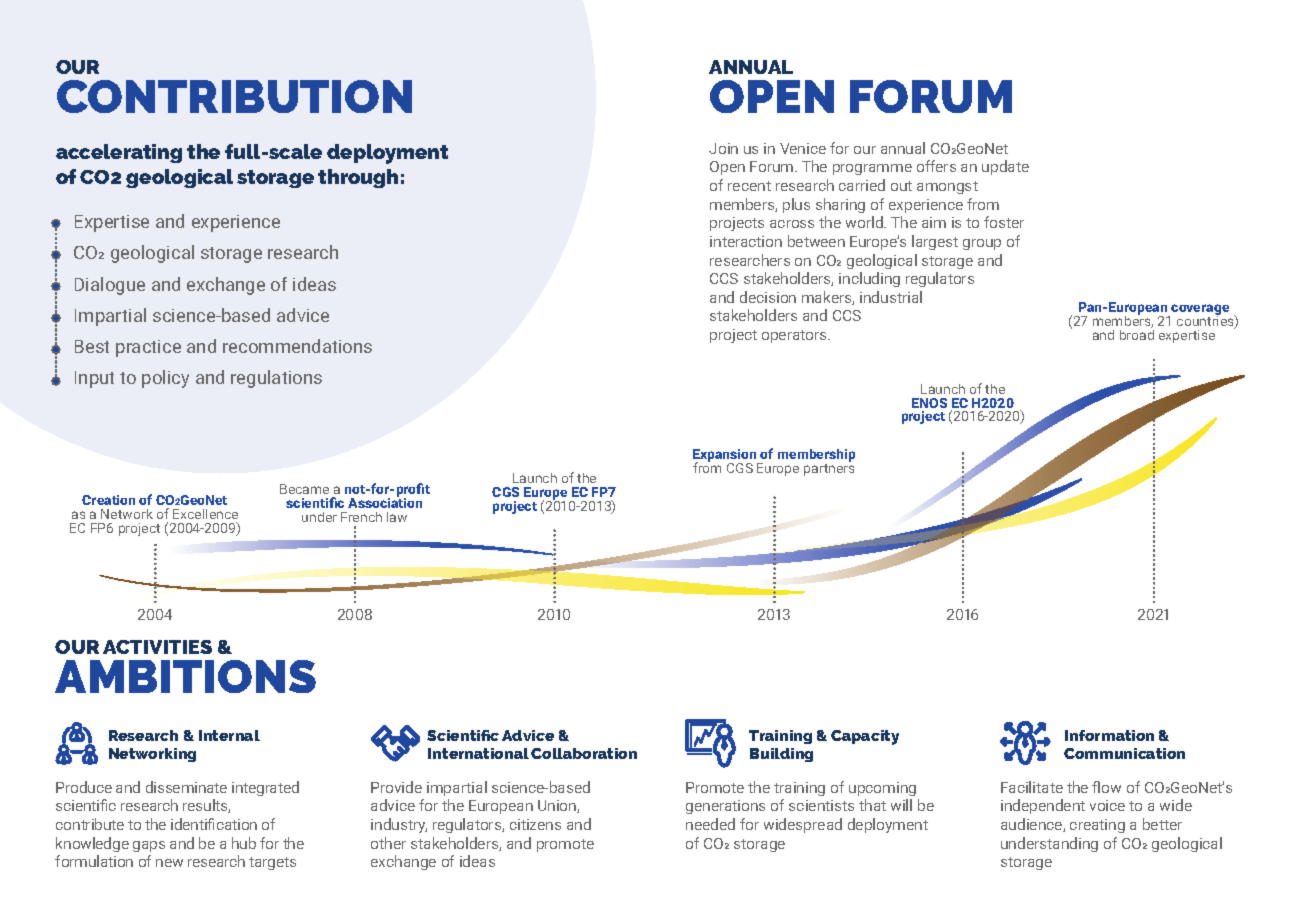 This page has width=1308, height=924. I want to click on CONTRIBUTION, so click(234, 96).
